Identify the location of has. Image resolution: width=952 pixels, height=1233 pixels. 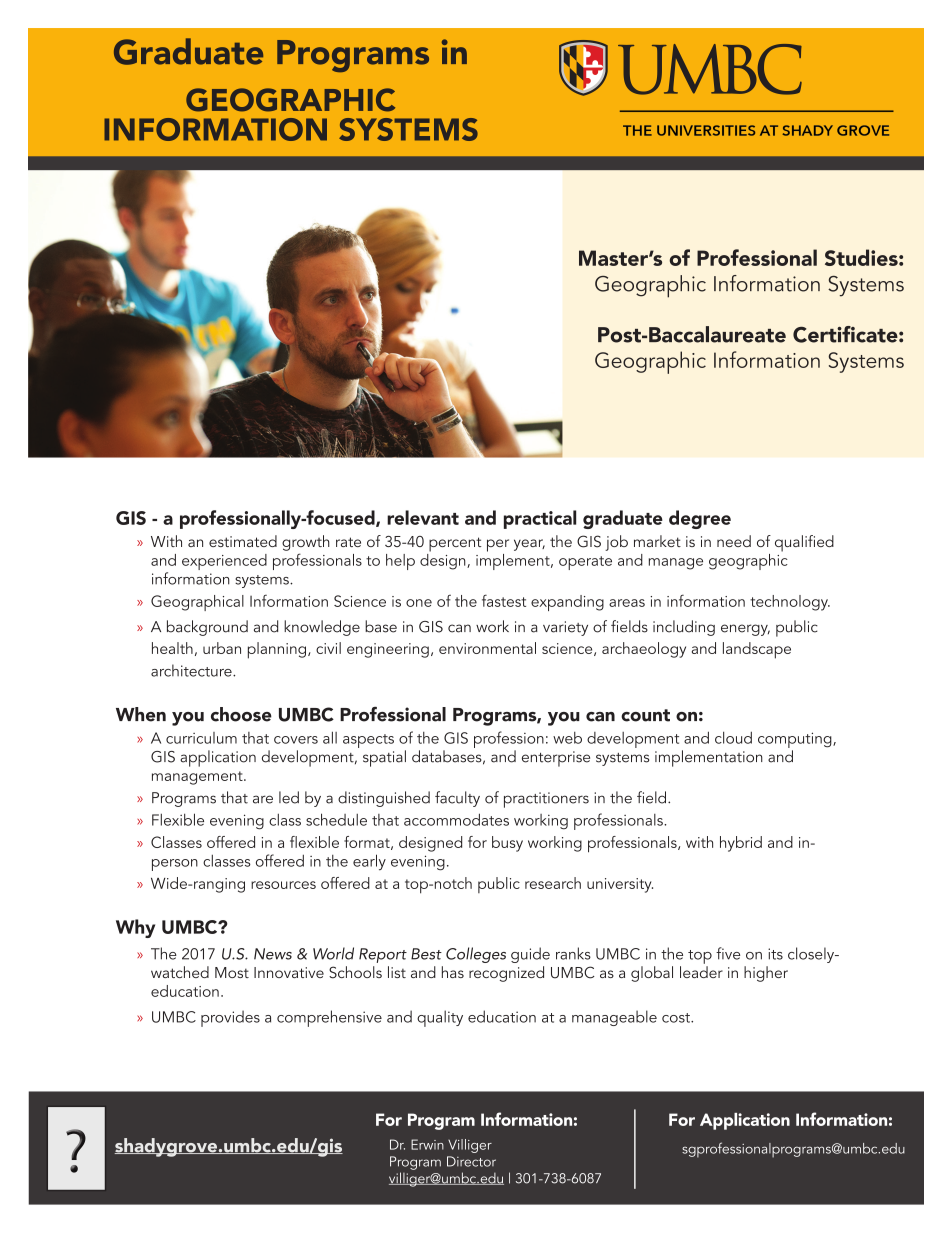
(453, 972).
